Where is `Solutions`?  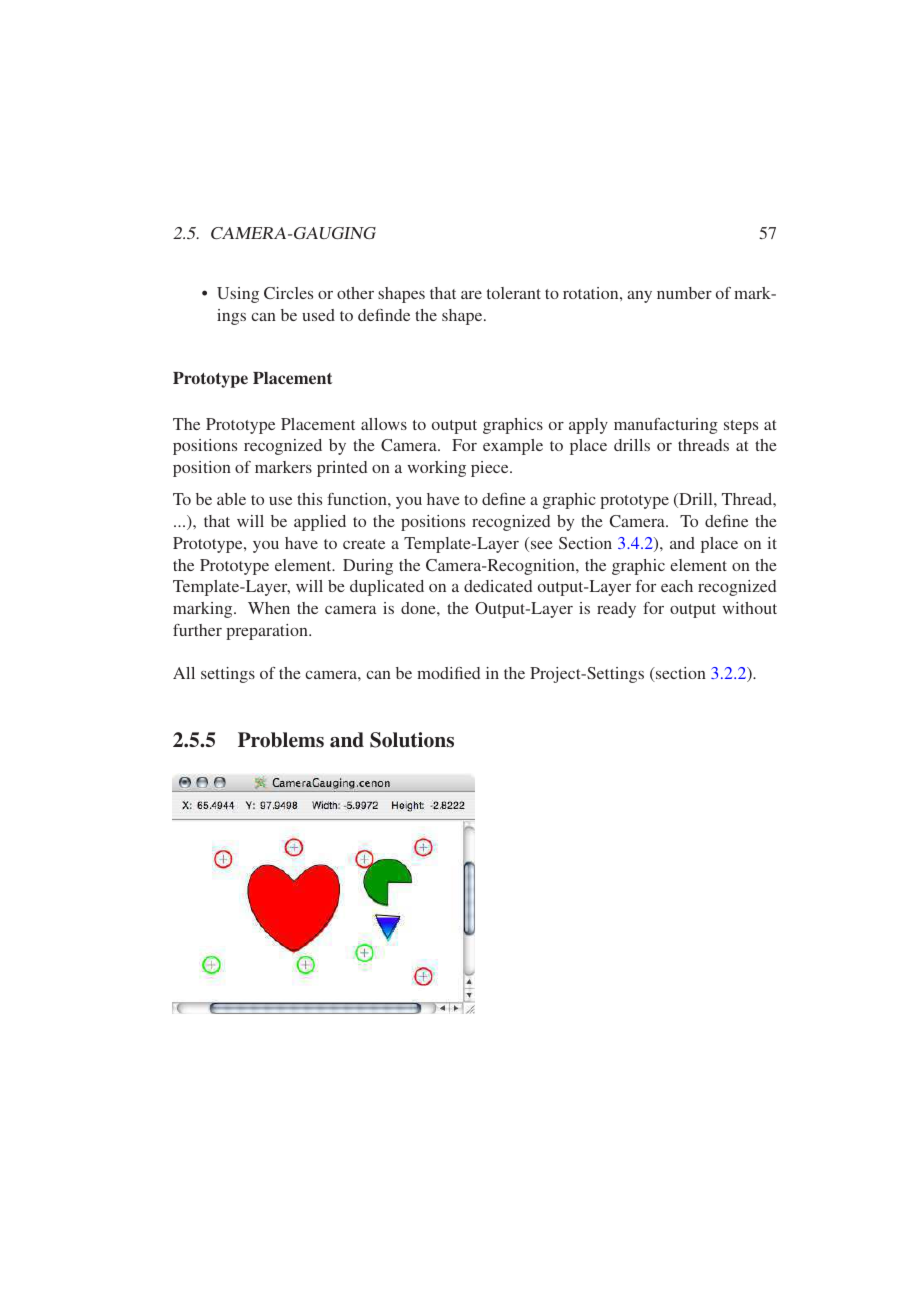 Solutions is located at coordinates (412, 740).
